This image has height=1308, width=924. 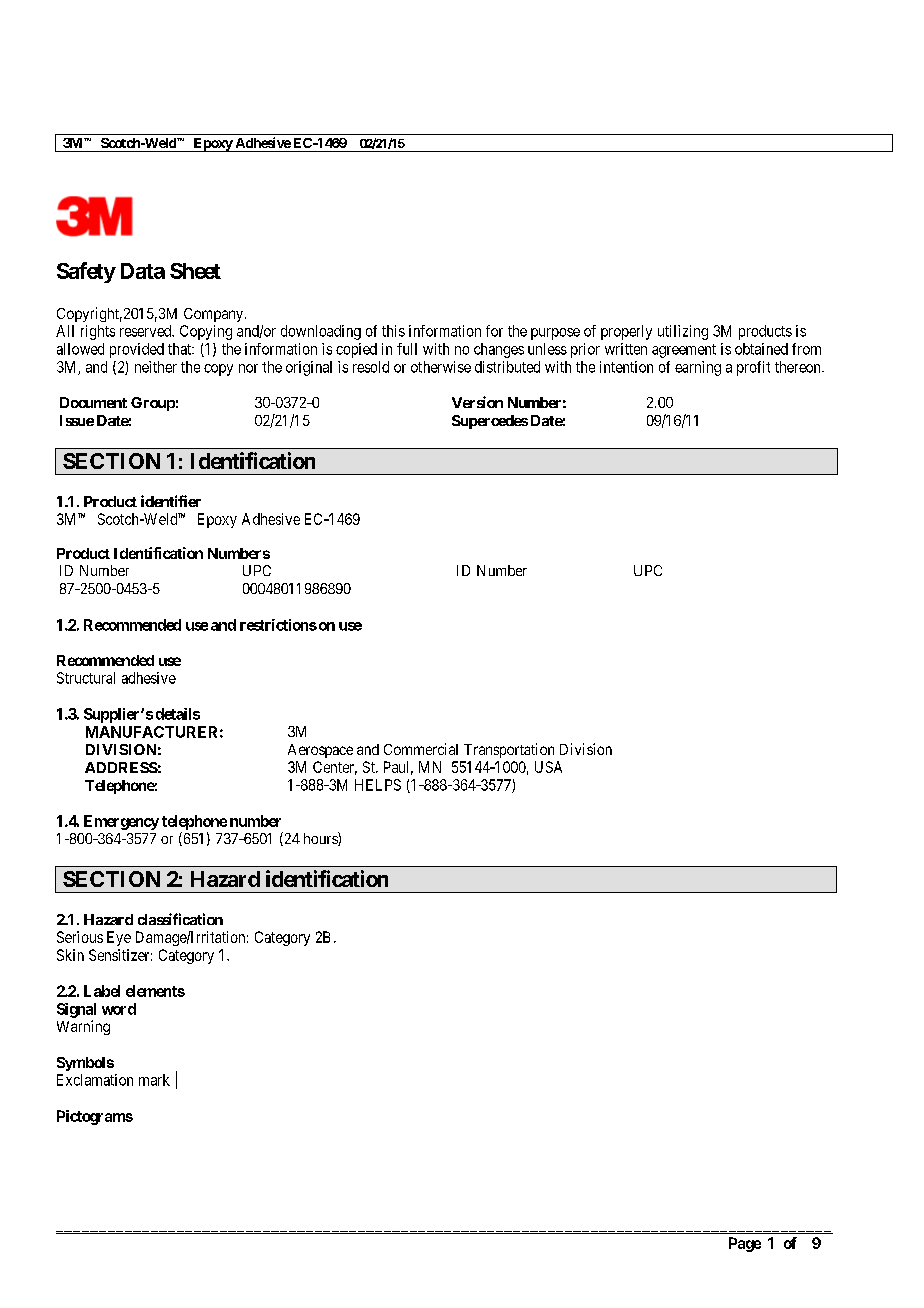 I want to click on utilizing, so click(x=683, y=332).
